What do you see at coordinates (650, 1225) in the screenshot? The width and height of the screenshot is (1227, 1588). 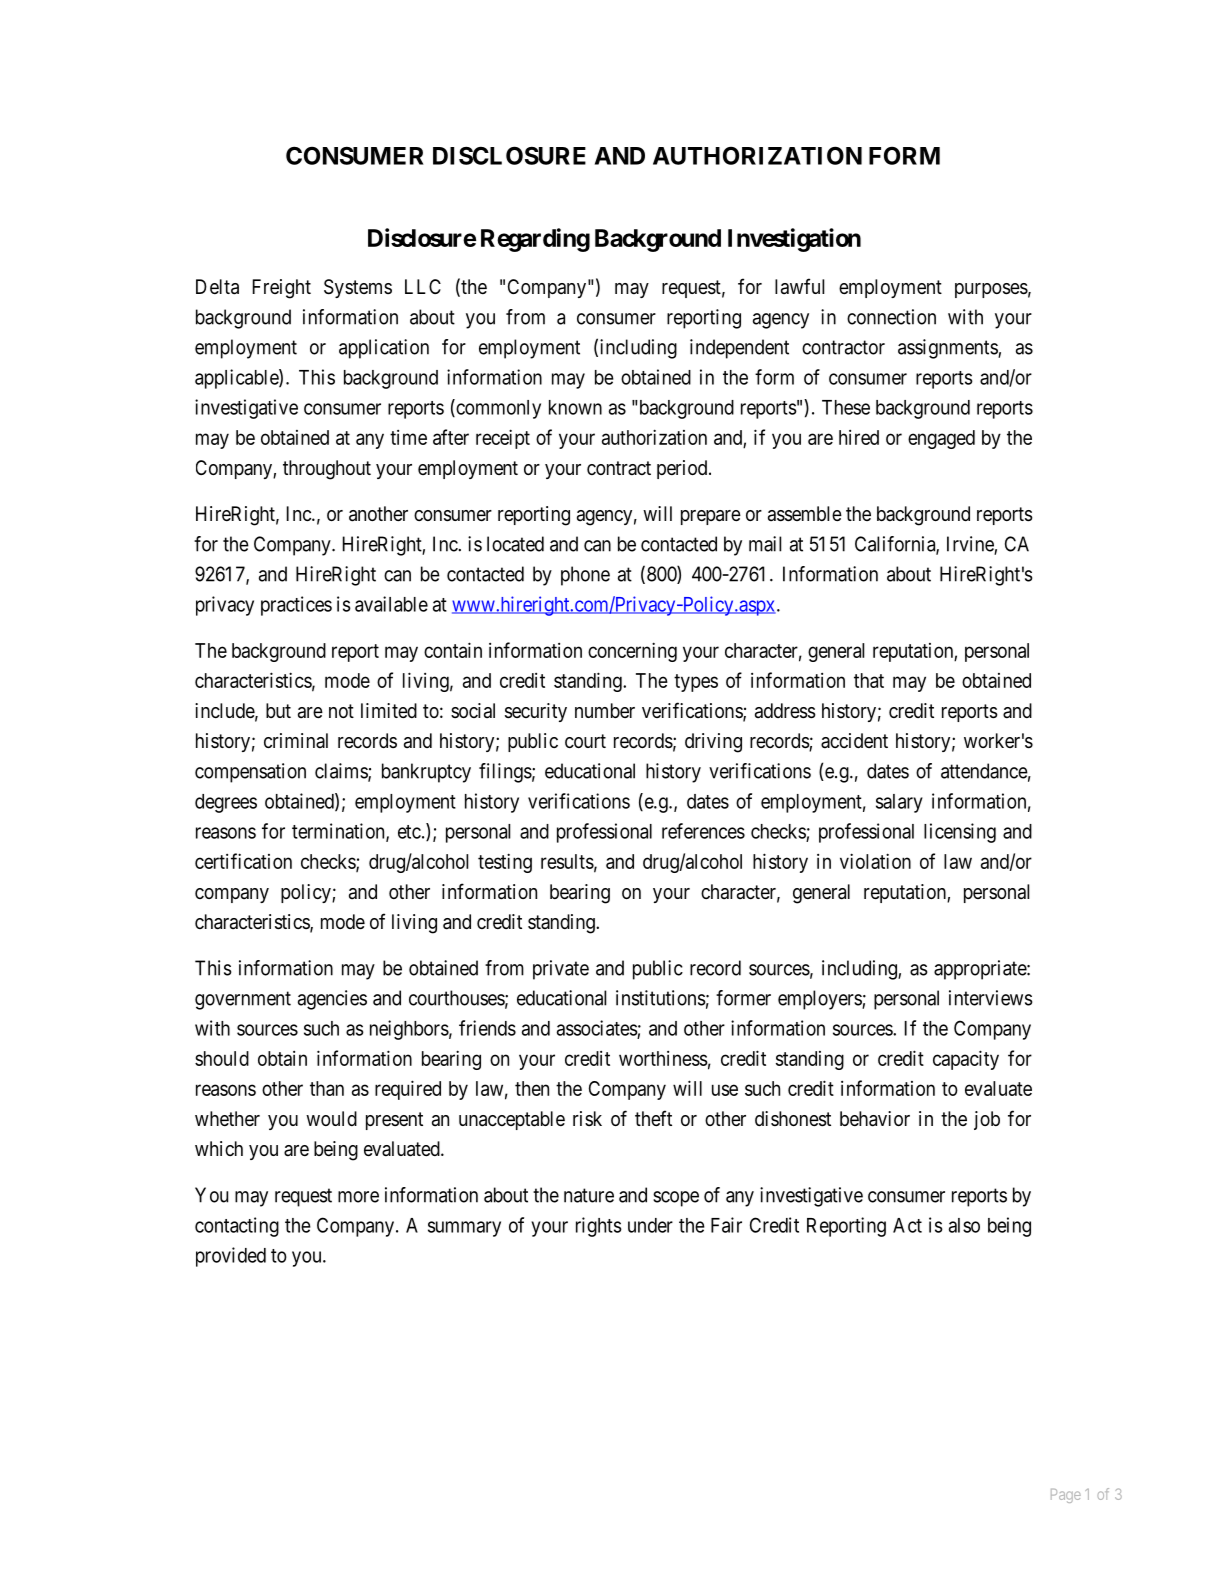 I see `under` at bounding box center [650, 1225].
